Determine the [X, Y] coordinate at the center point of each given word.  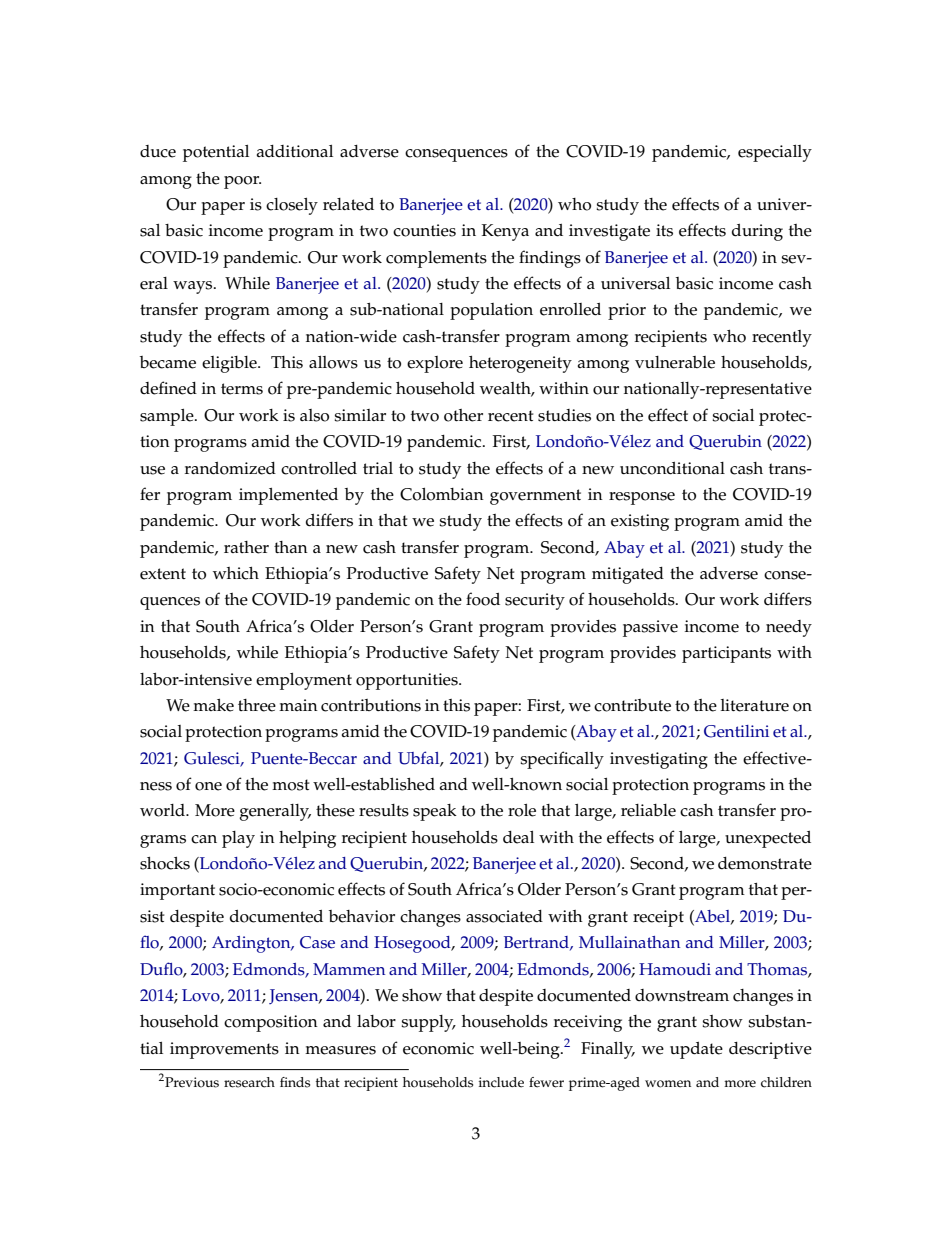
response [642, 498]
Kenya [505, 232]
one [208, 786]
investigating [659, 760]
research [249, 1082]
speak [435, 812]
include [501, 1082]
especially [775, 153]
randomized [230, 468]
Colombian [442, 494]
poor [242, 182]
